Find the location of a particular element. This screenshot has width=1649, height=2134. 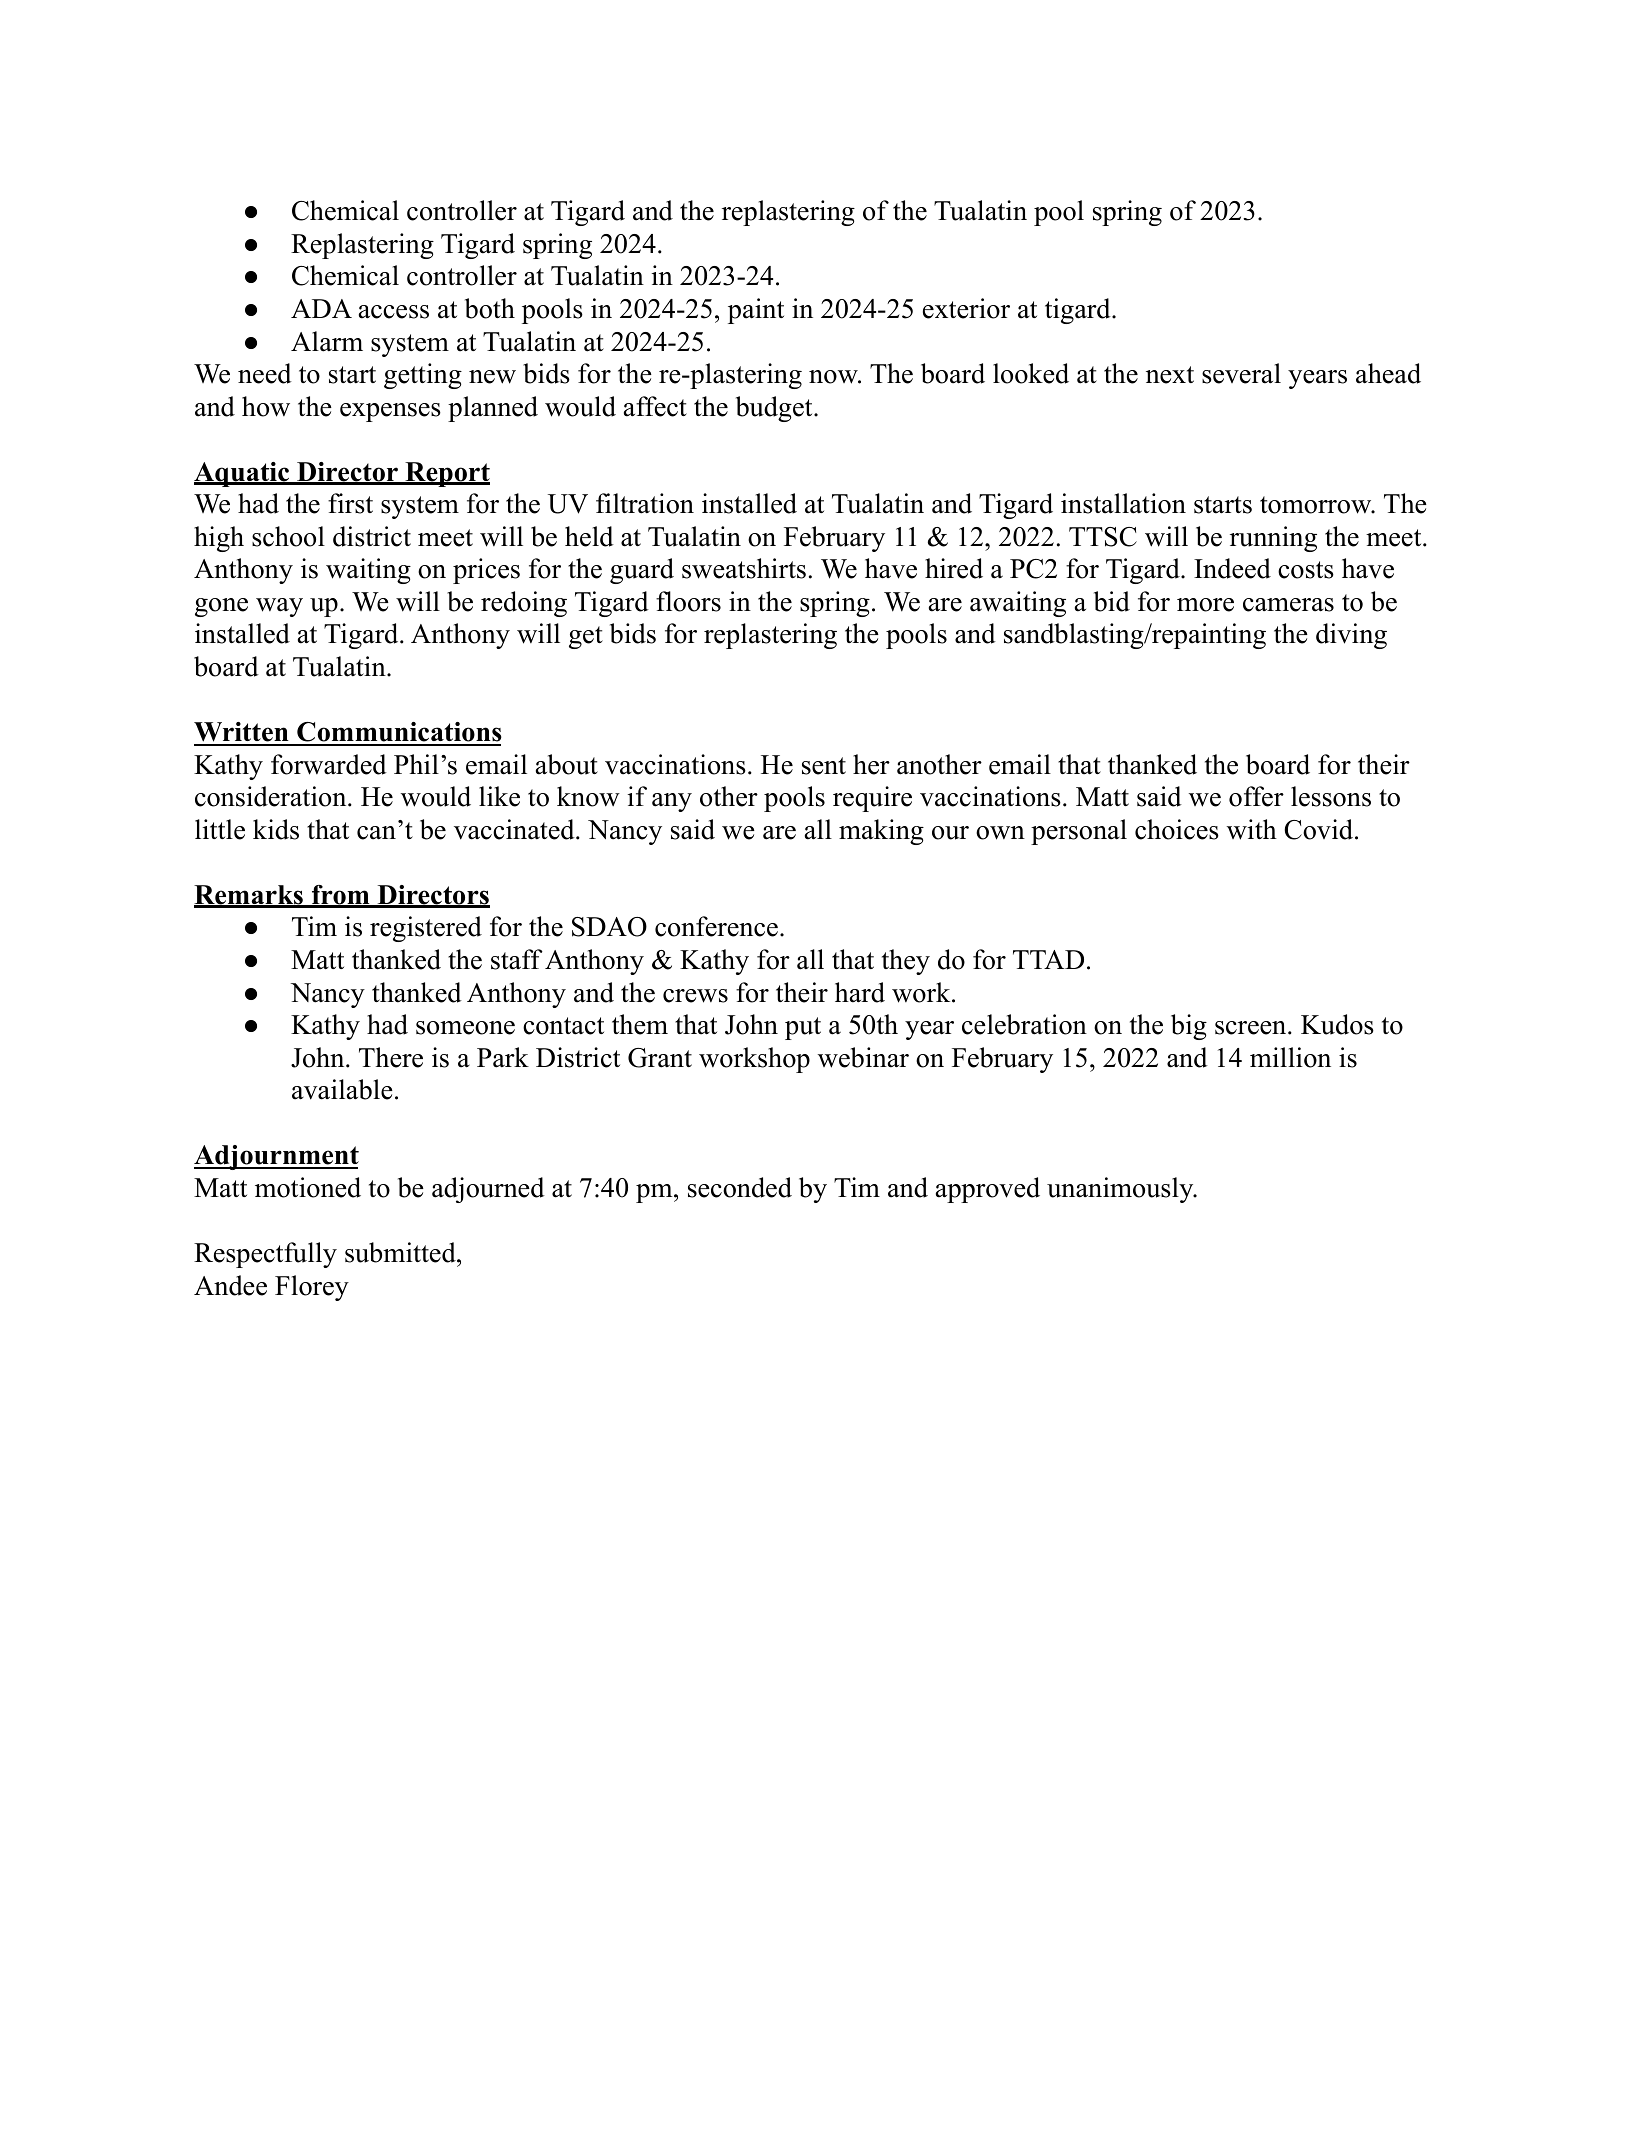

forwarded is located at coordinates (329, 764).
